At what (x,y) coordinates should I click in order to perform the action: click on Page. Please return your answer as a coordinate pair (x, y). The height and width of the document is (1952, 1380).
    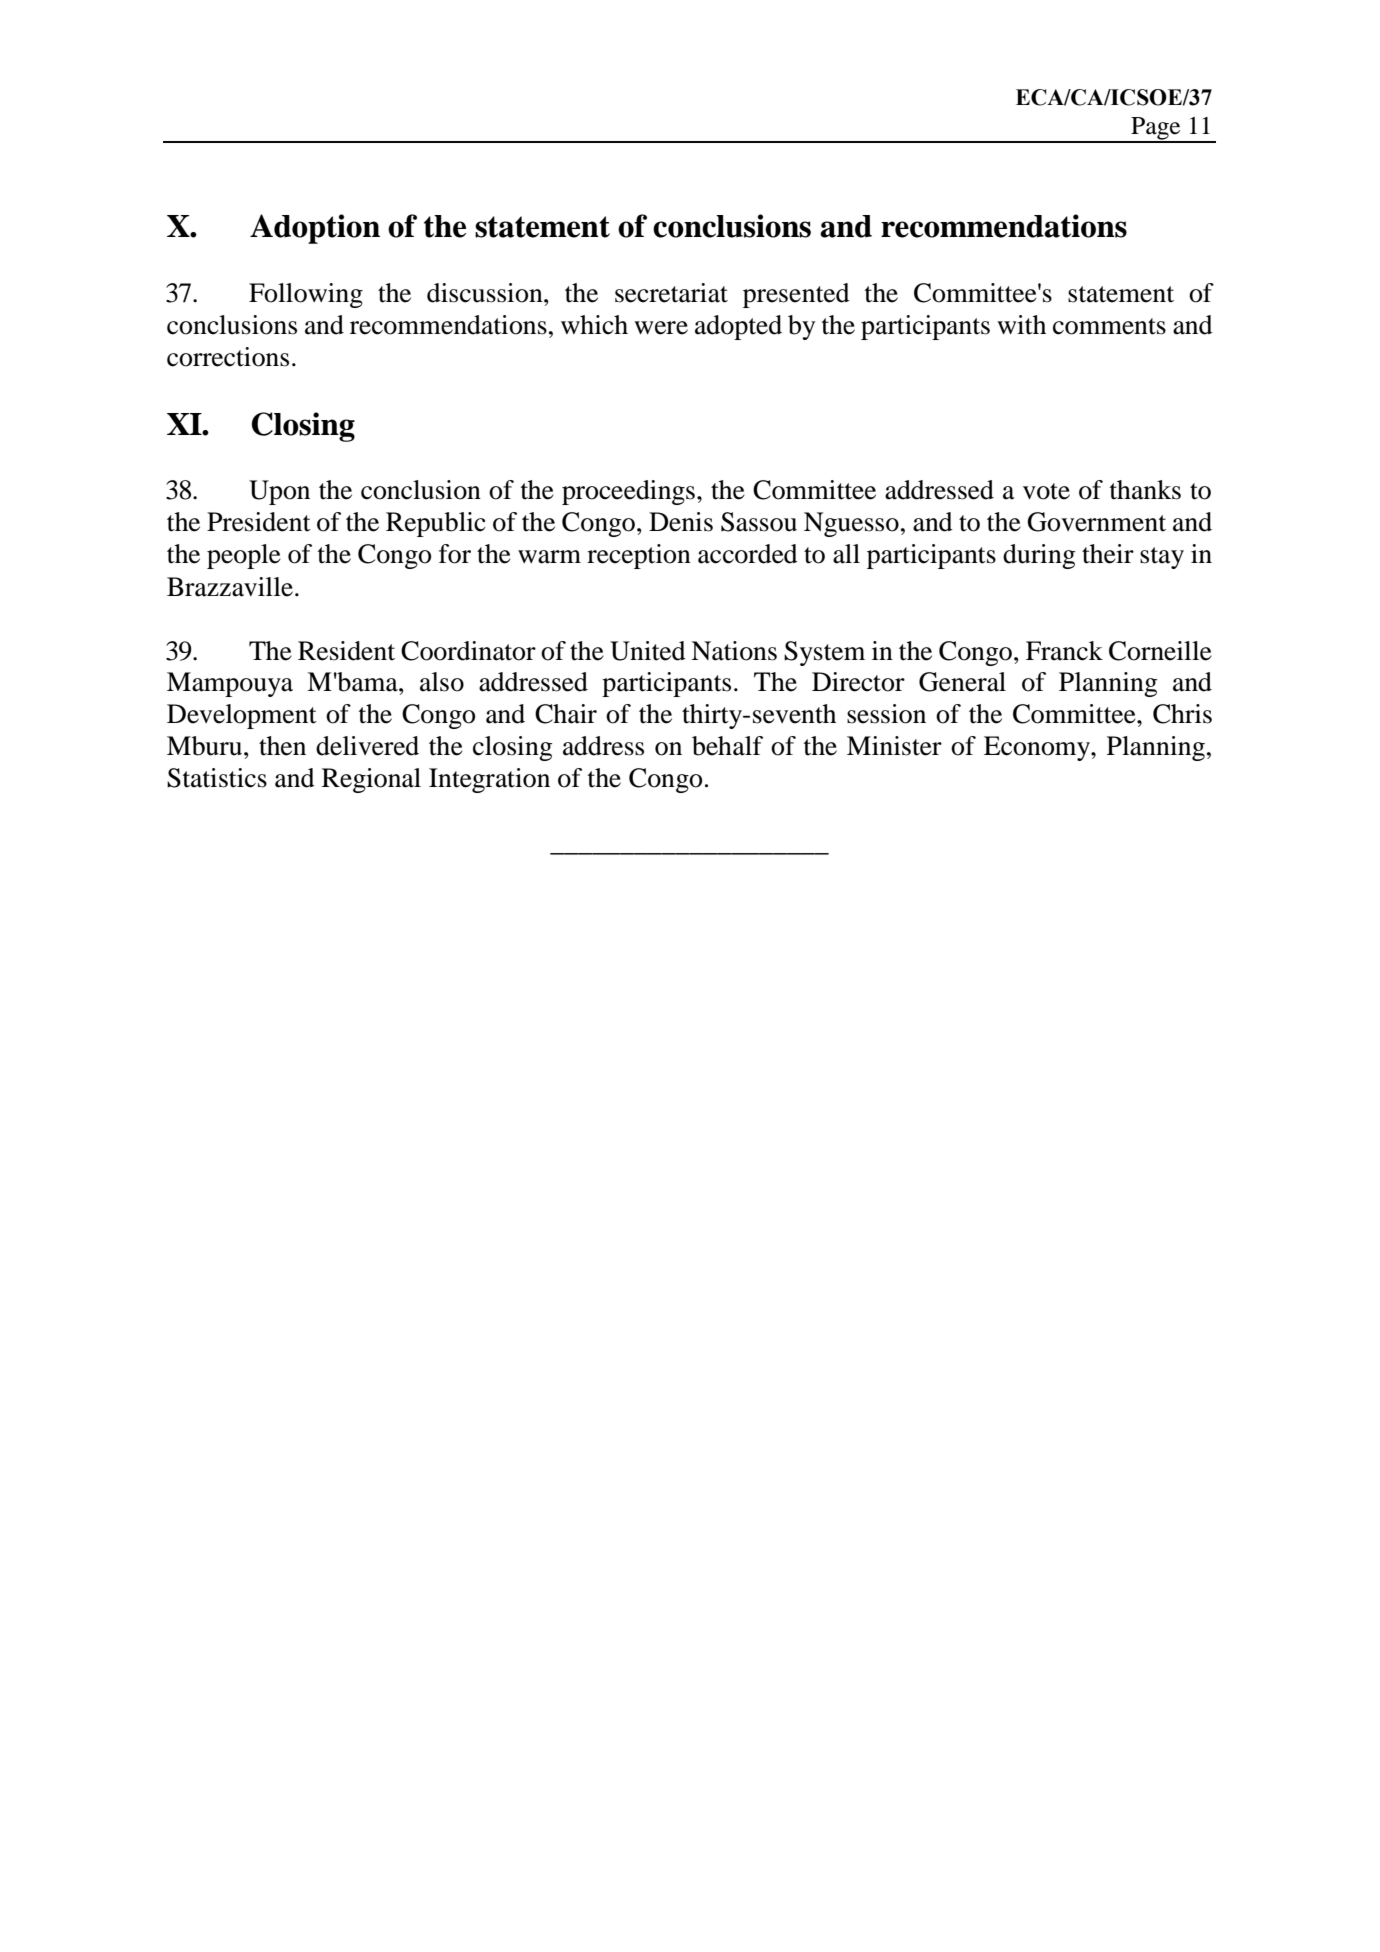
    Looking at the image, I should click on (1156, 129).
